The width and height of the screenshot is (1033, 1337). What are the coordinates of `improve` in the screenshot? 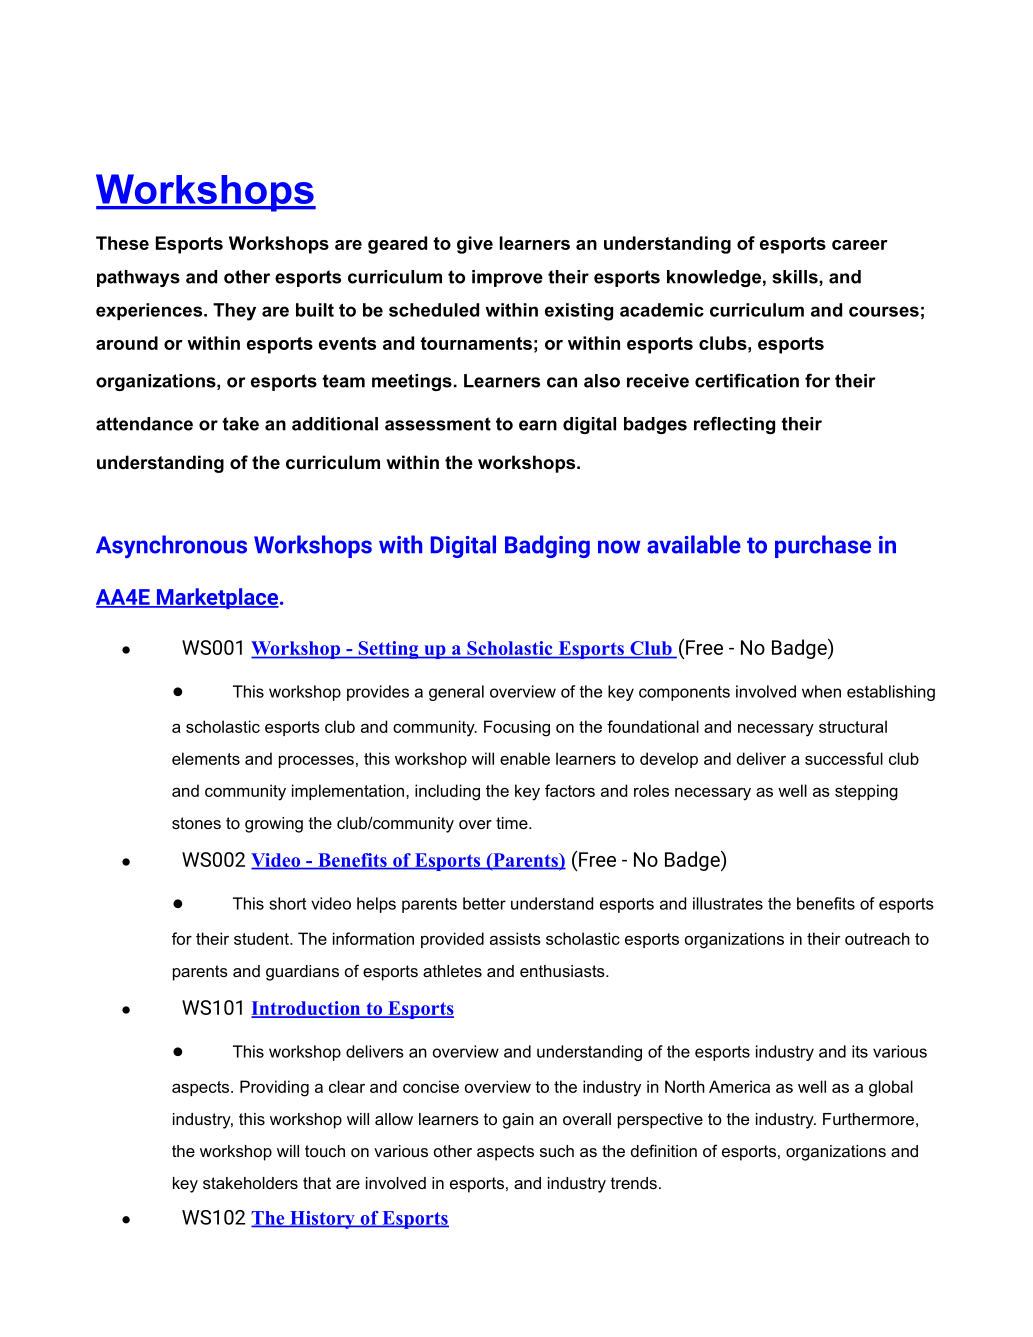 It's located at (507, 278).
